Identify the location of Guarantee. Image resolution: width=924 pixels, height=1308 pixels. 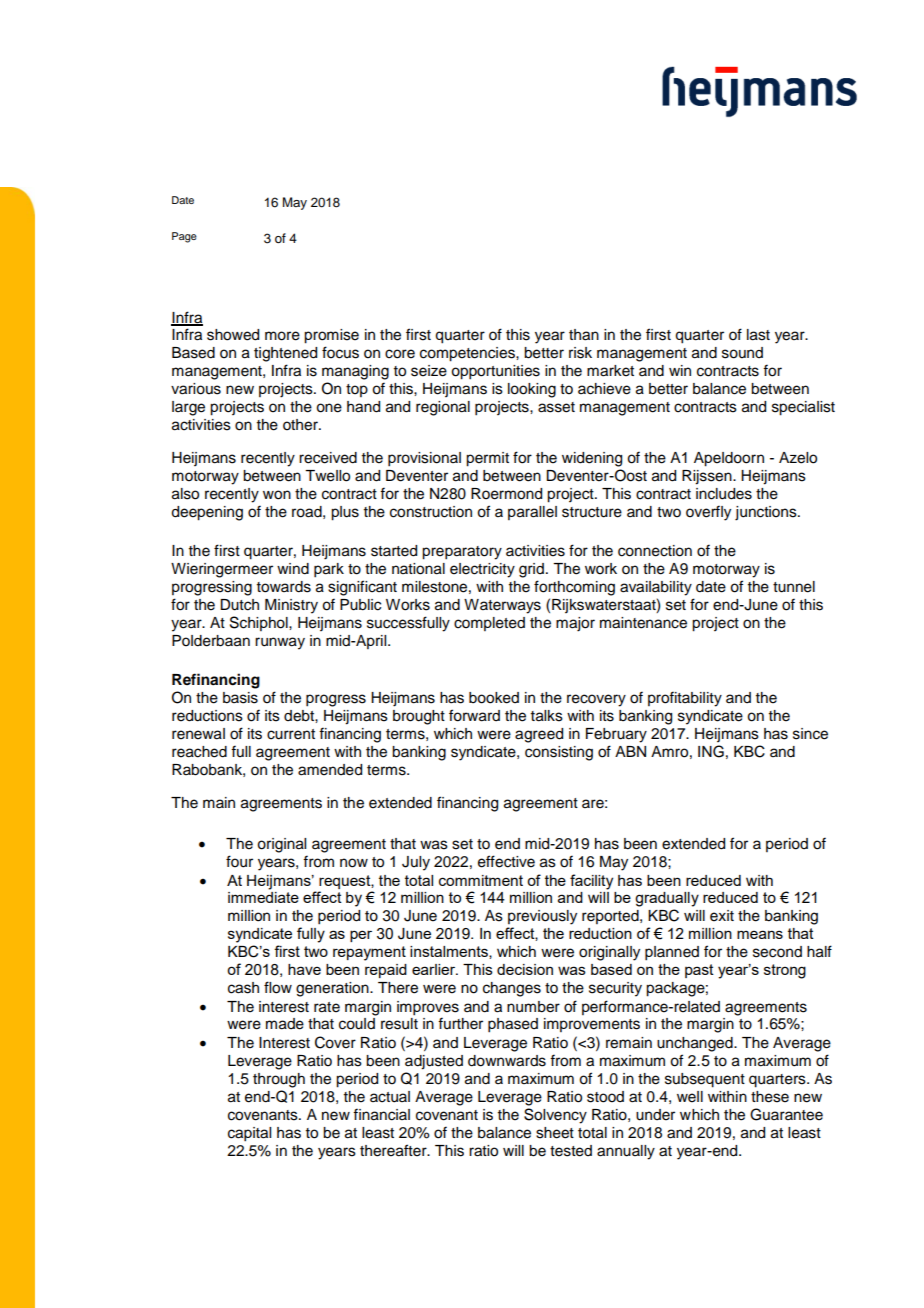
(786, 1114).
